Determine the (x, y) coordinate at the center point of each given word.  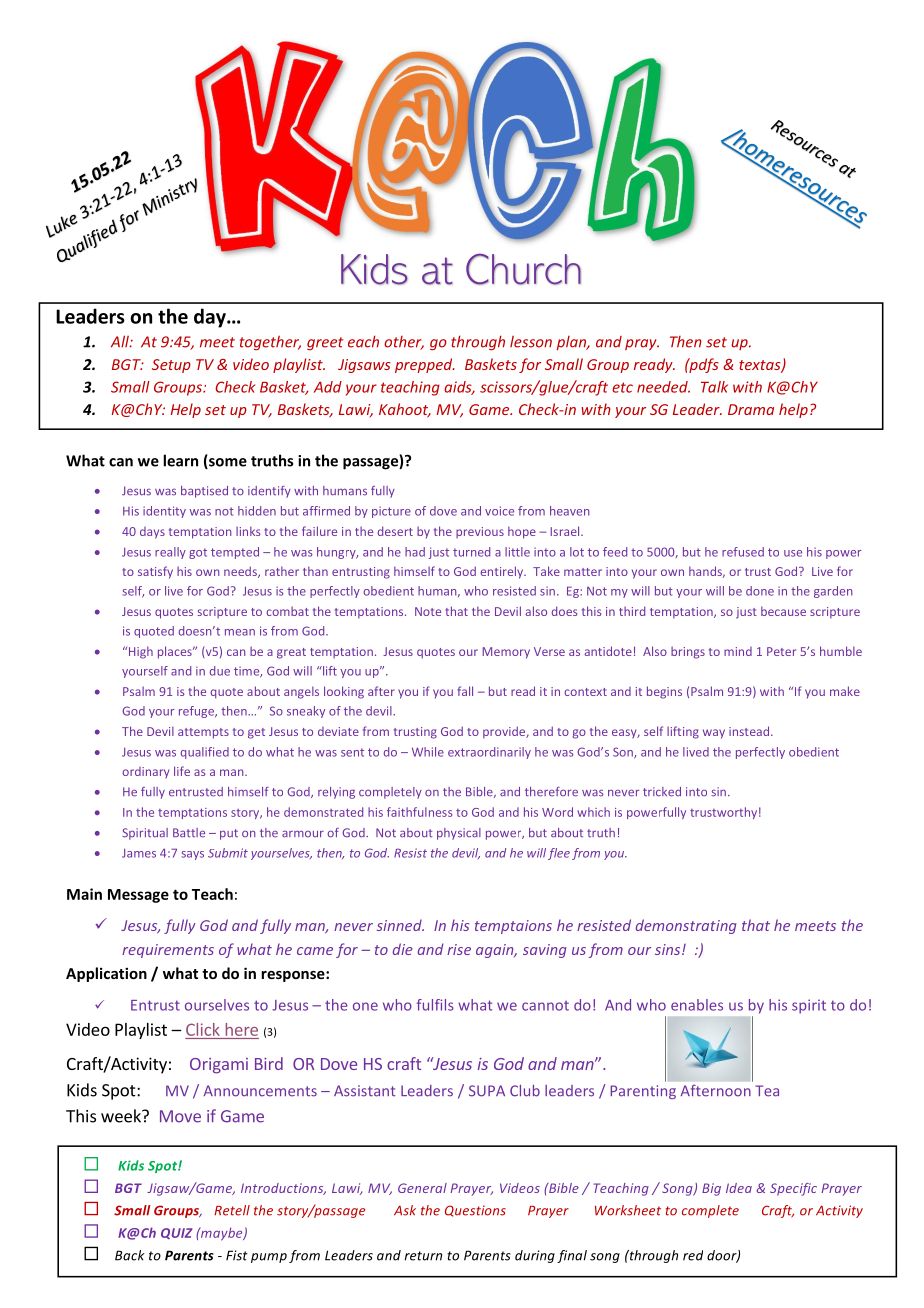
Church (523, 269)
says (192, 855)
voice (499, 511)
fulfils (435, 1005)
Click (203, 1029)
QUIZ (177, 1233)
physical (459, 834)
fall (465, 691)
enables (697, 1005)
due (220, 671)
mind (738, 651)
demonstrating (686, 926)
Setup (171, 366)
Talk (714, 387)
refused (743, 552)
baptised (204, 492)
